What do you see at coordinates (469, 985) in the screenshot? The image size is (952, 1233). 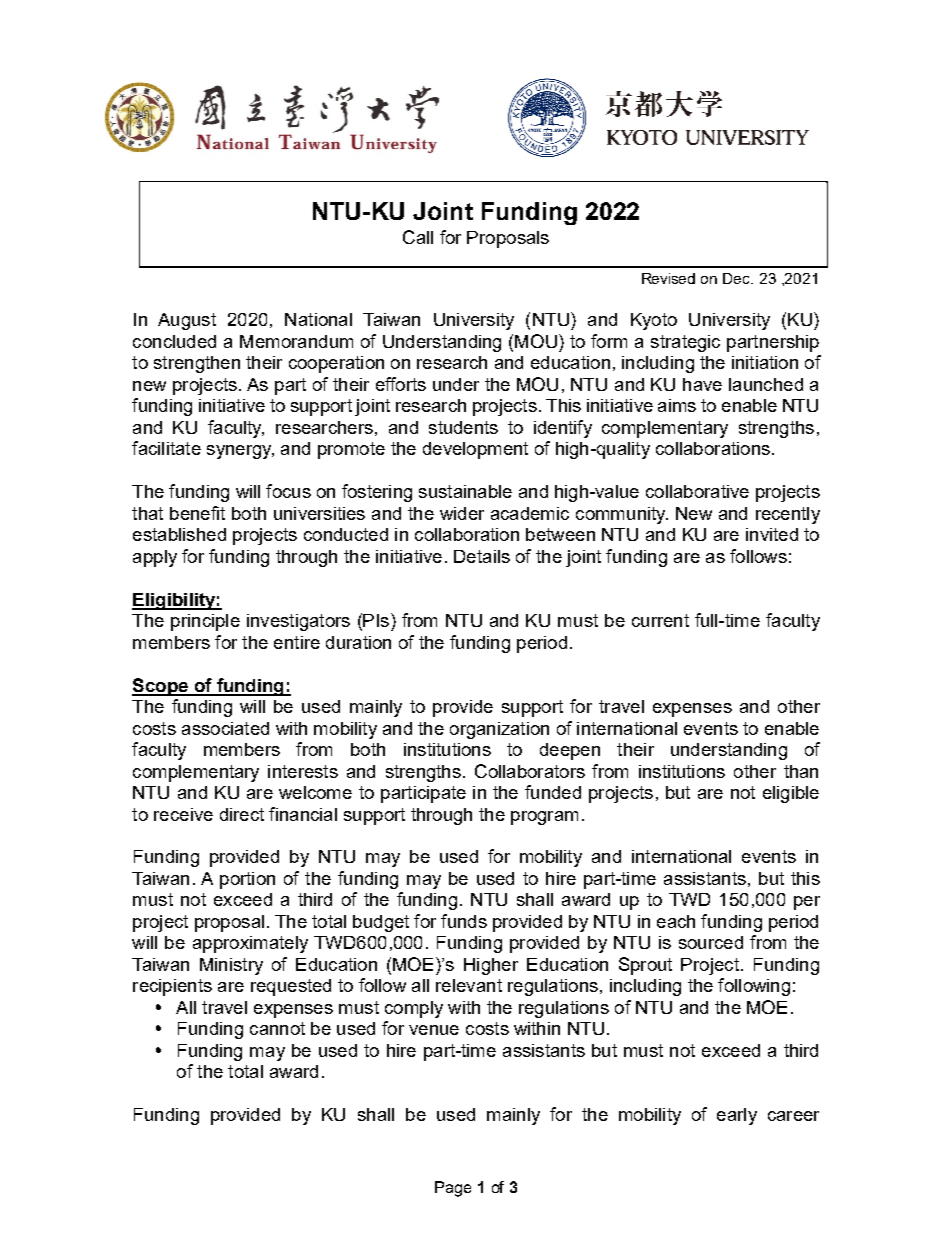 I see `relevant` at bounding box center [469, 985].
